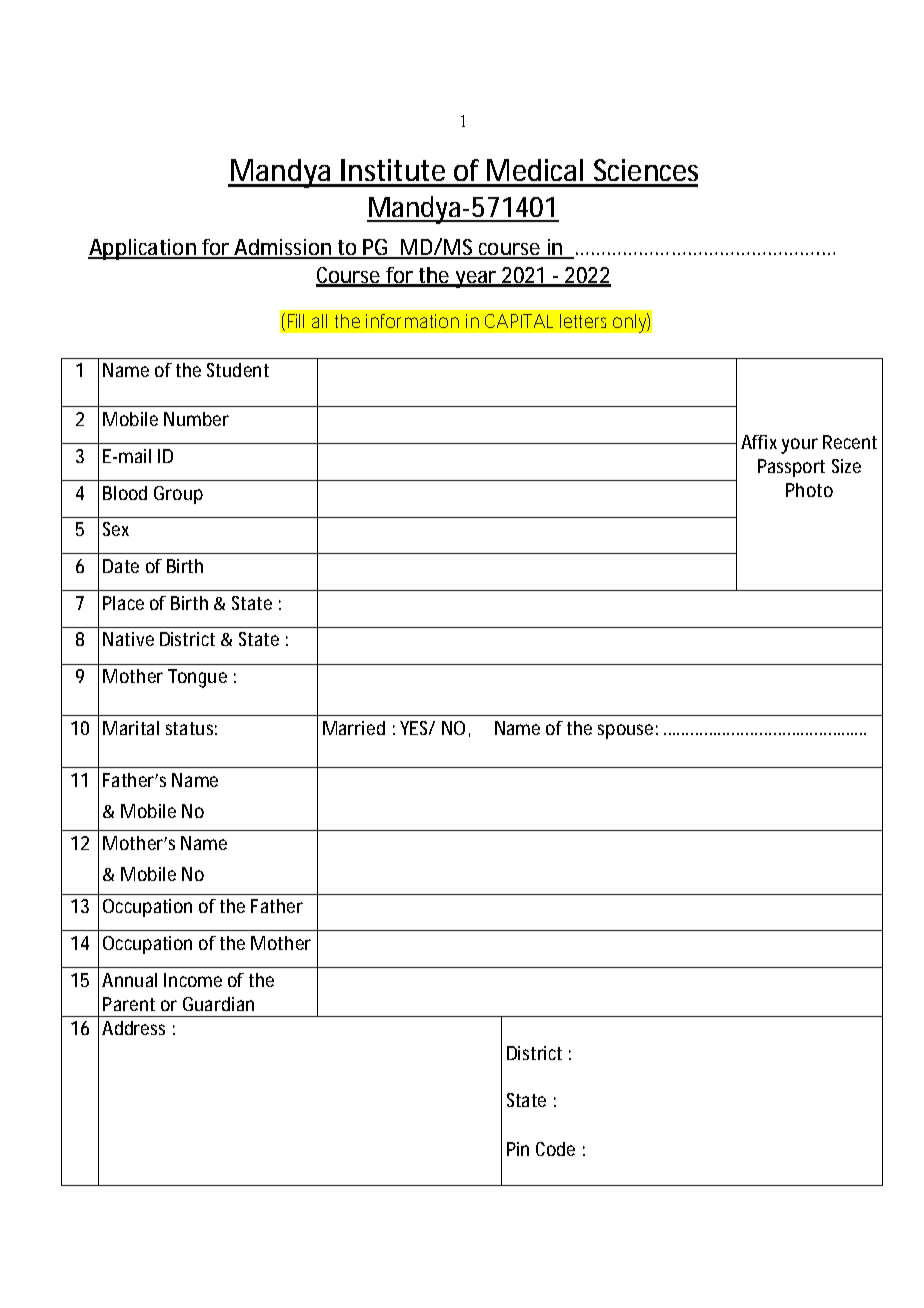  I want to click on Passport, so click(791, 468).
